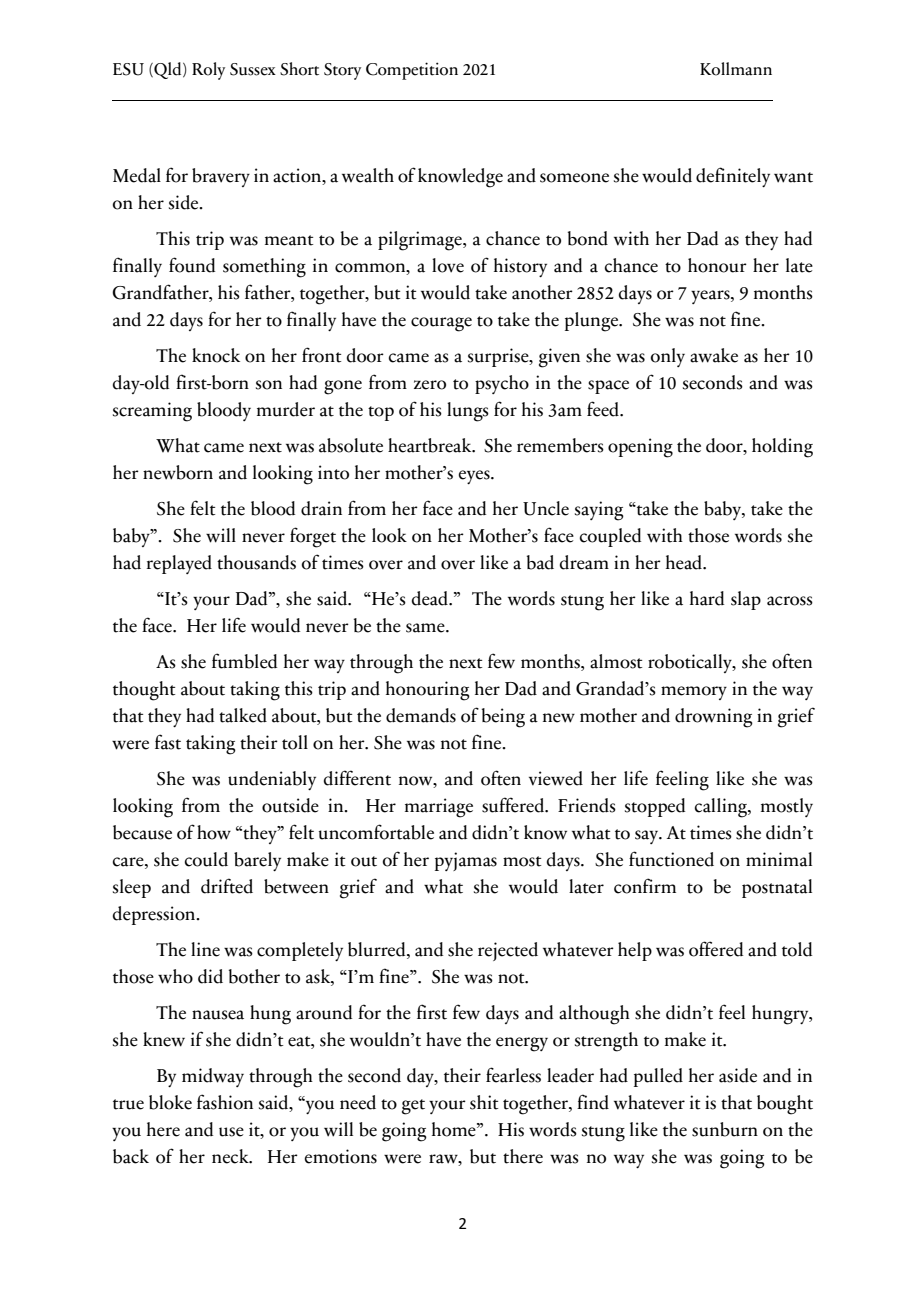  I want to click on Competition, so click(412, 71).
